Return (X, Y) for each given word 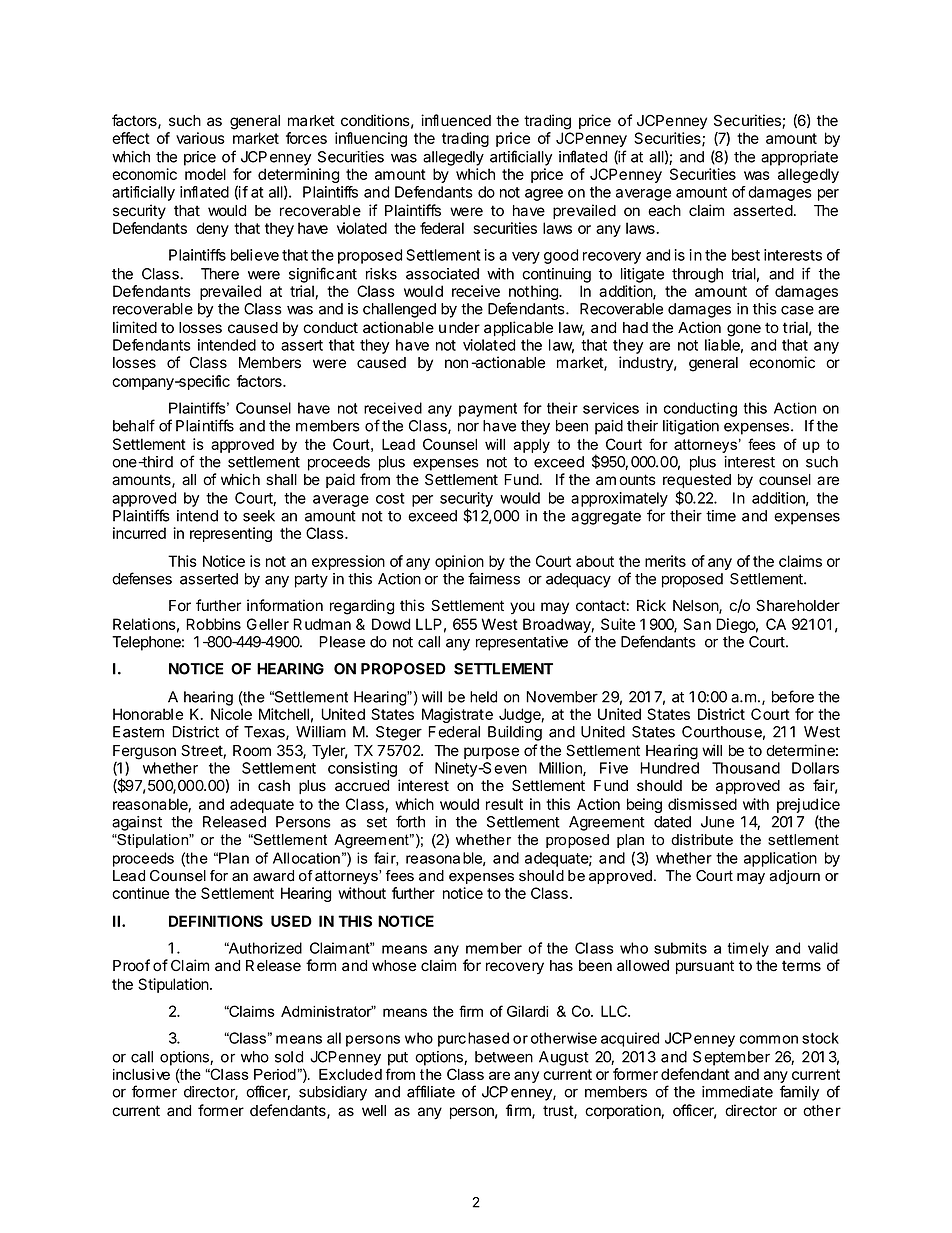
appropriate (799, 158)
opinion (459, 562)
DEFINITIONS (216, 921)
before (793, 696)
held (483, 697)
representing (231, 534)
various (200, 138)
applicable (518, 328)
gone (744, 330)
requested (697, 481)
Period (275, 1074)
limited (135, 327)
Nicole (231, 714)
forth (410, 821)
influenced (456, 120)
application (780, 859)
